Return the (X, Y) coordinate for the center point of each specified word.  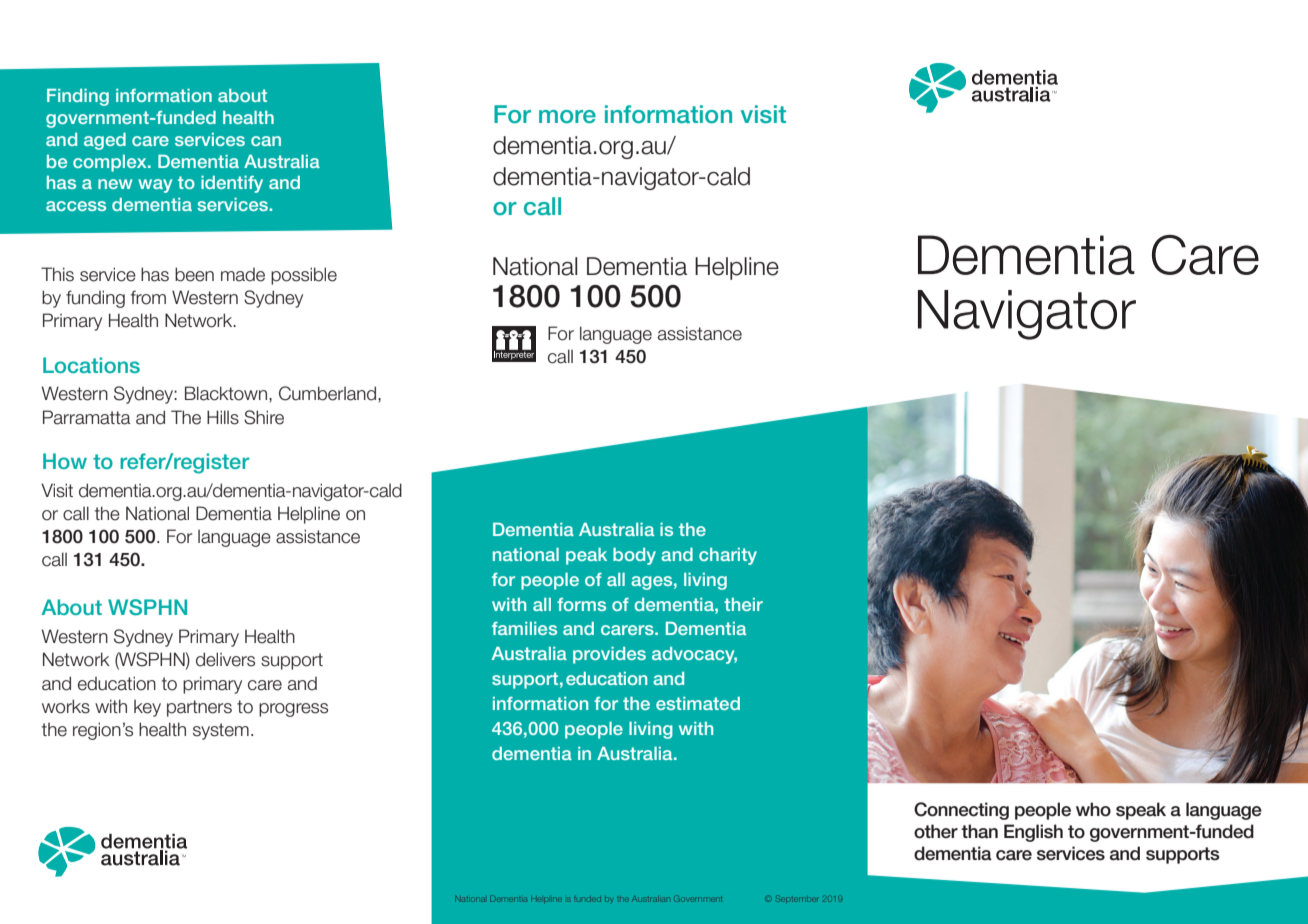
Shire (264, 417)
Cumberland (329, 393)
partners (199, 708)
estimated (698, 703)
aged (105, 141)
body (634, 556)
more (567, 117)
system (221, 731)
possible (304, 276)
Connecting (961, 811)
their (743, 604)
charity (728, 556)
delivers (225, 659)
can (266, 141)
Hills (223, 417)
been (194, 274)
